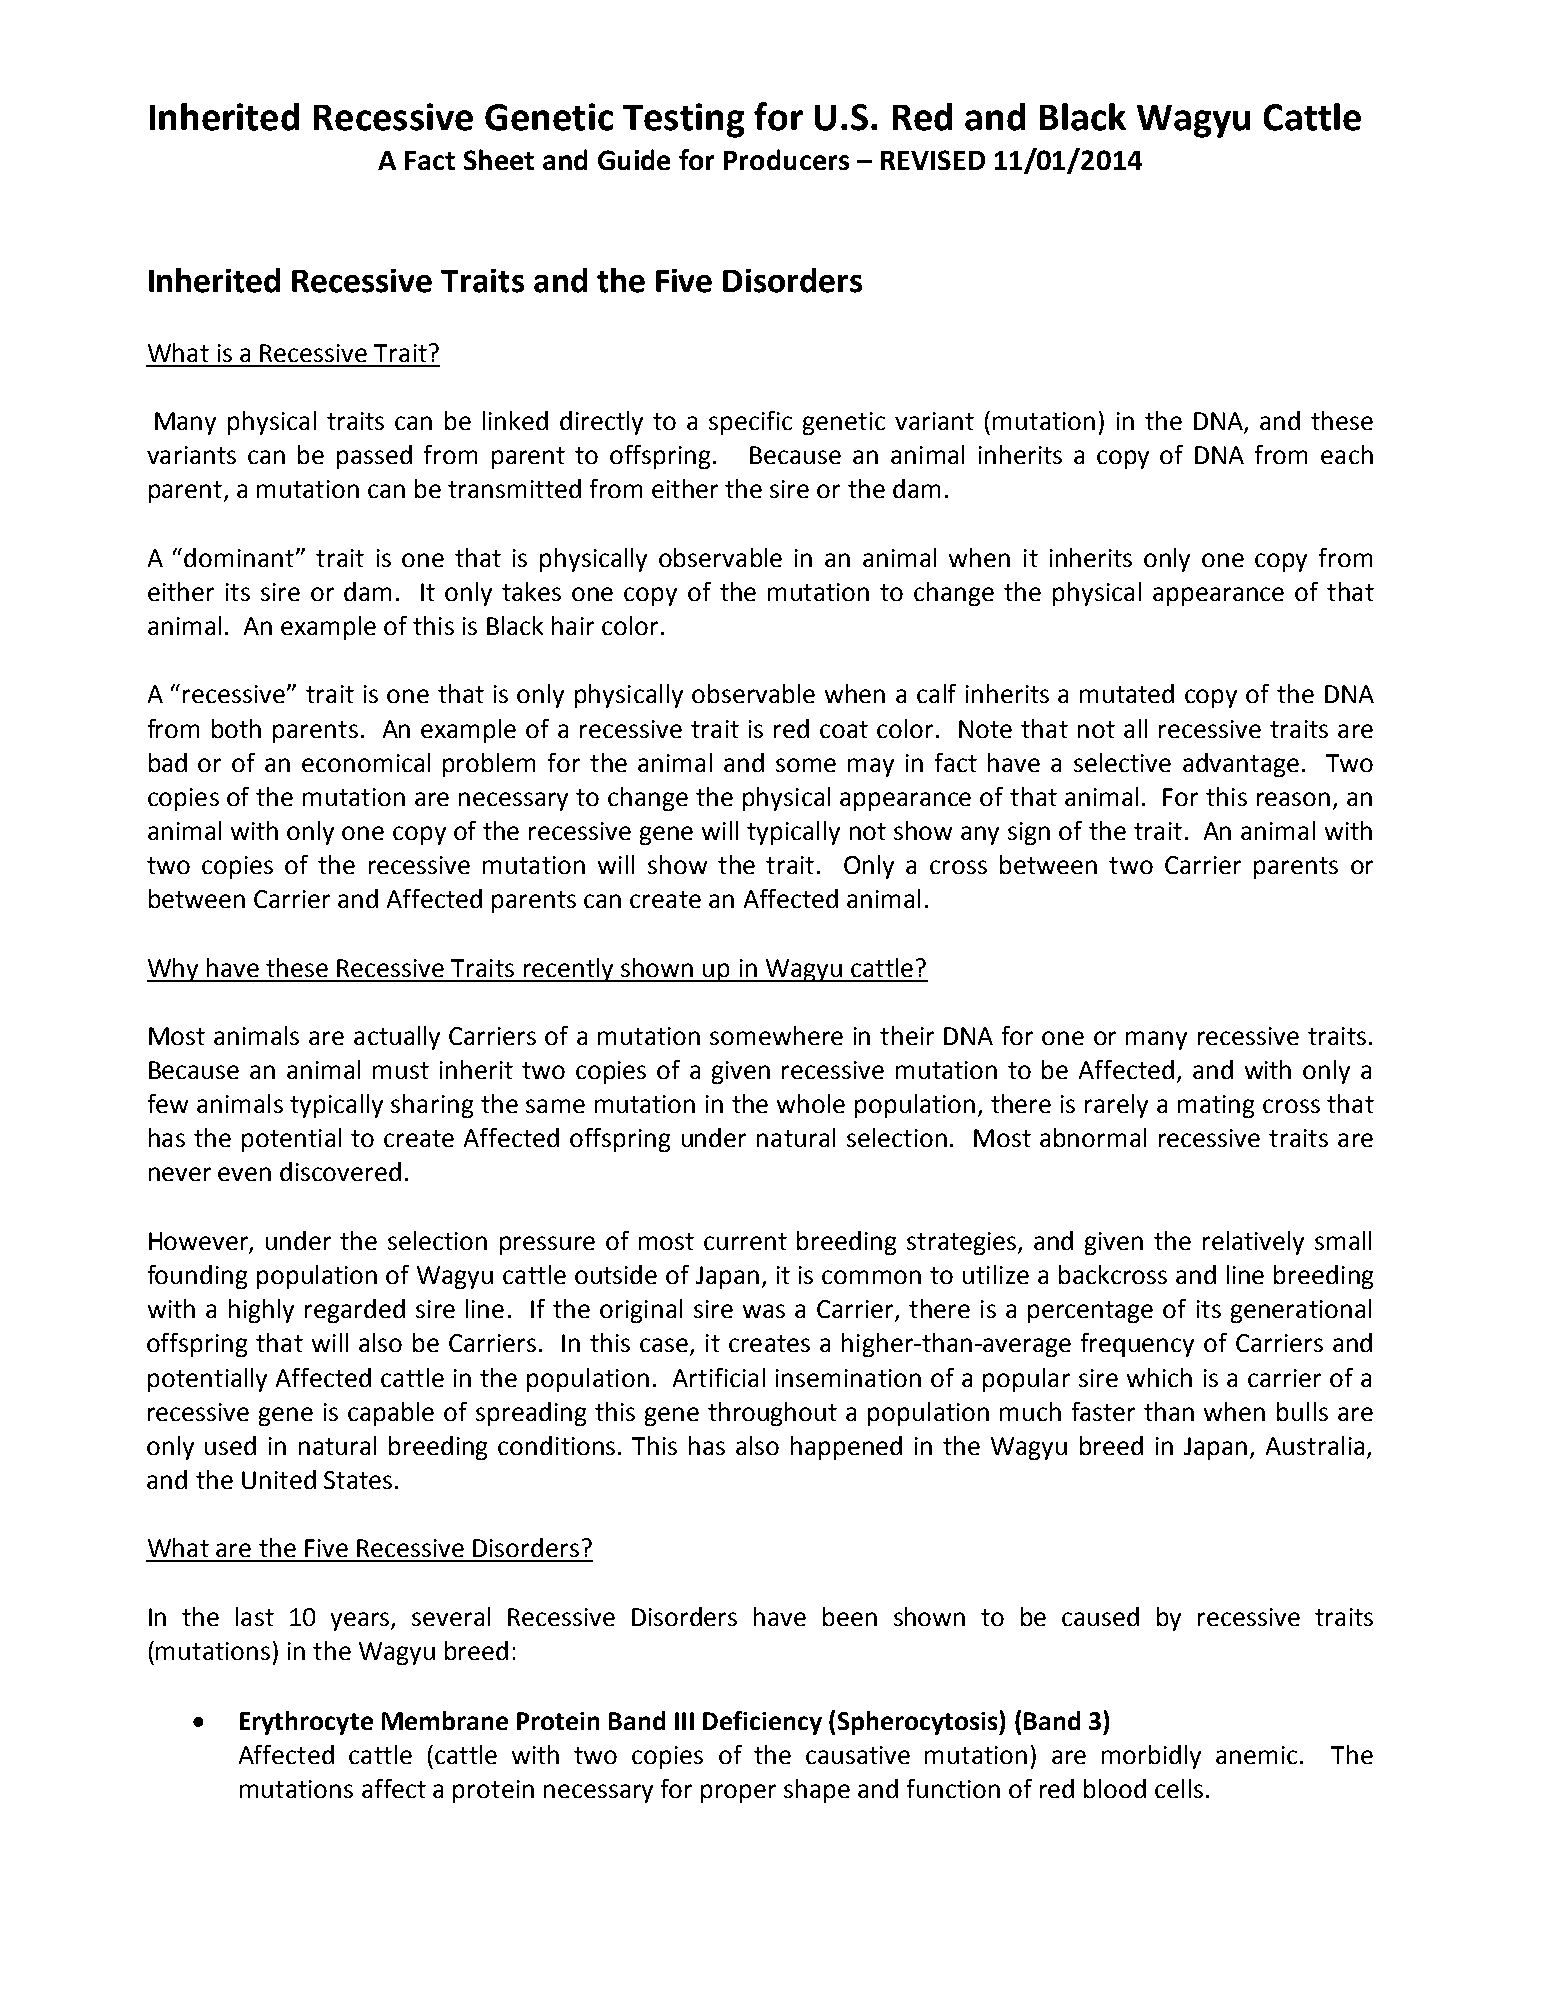 This image has width=1557, height=2015. I want to click on REVISED, so click(933, 160).
